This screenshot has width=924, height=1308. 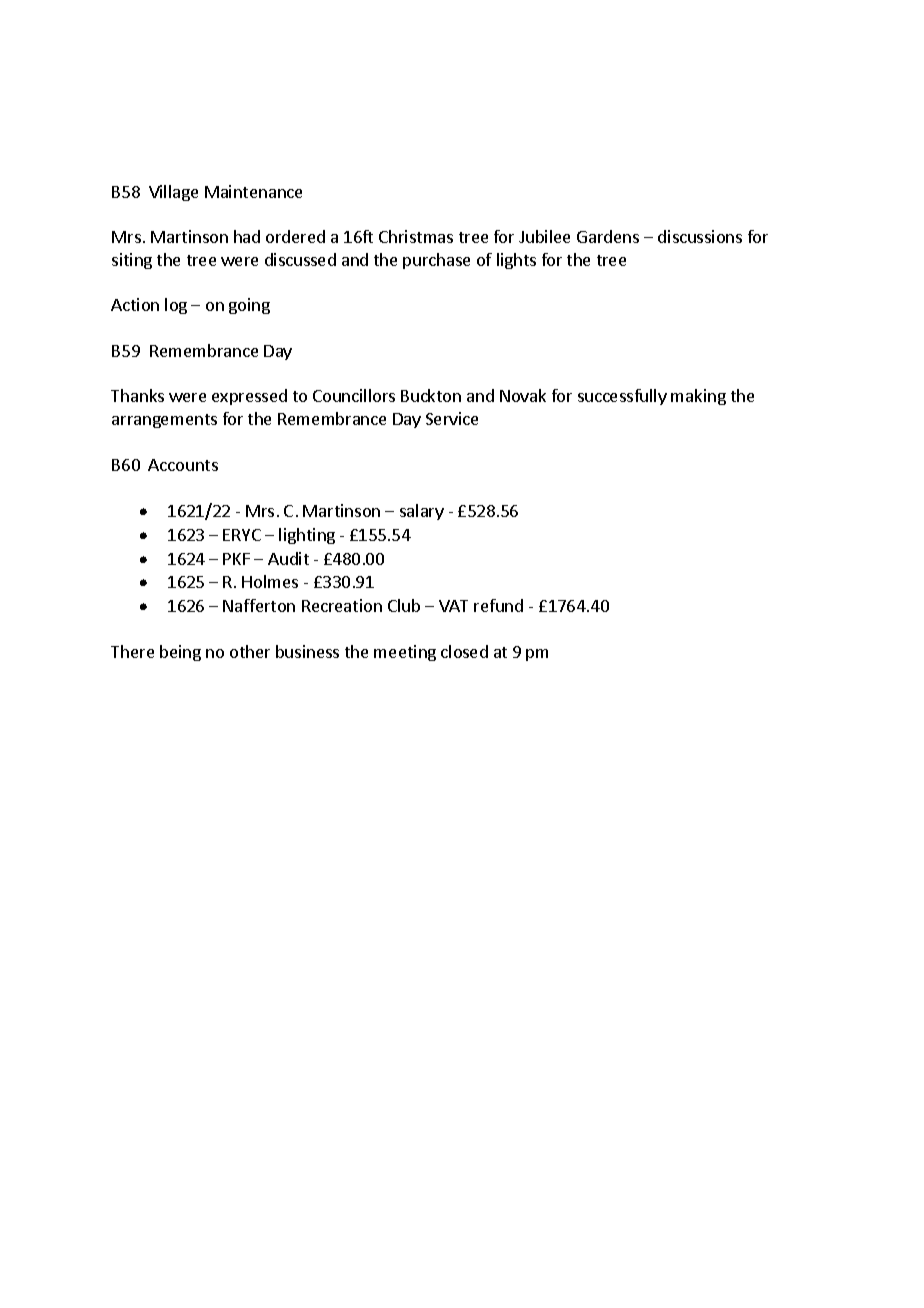 What do you see at coordinates (464, 651) in the screenshot?
I see `closed` at bounding box center [464, 651].
